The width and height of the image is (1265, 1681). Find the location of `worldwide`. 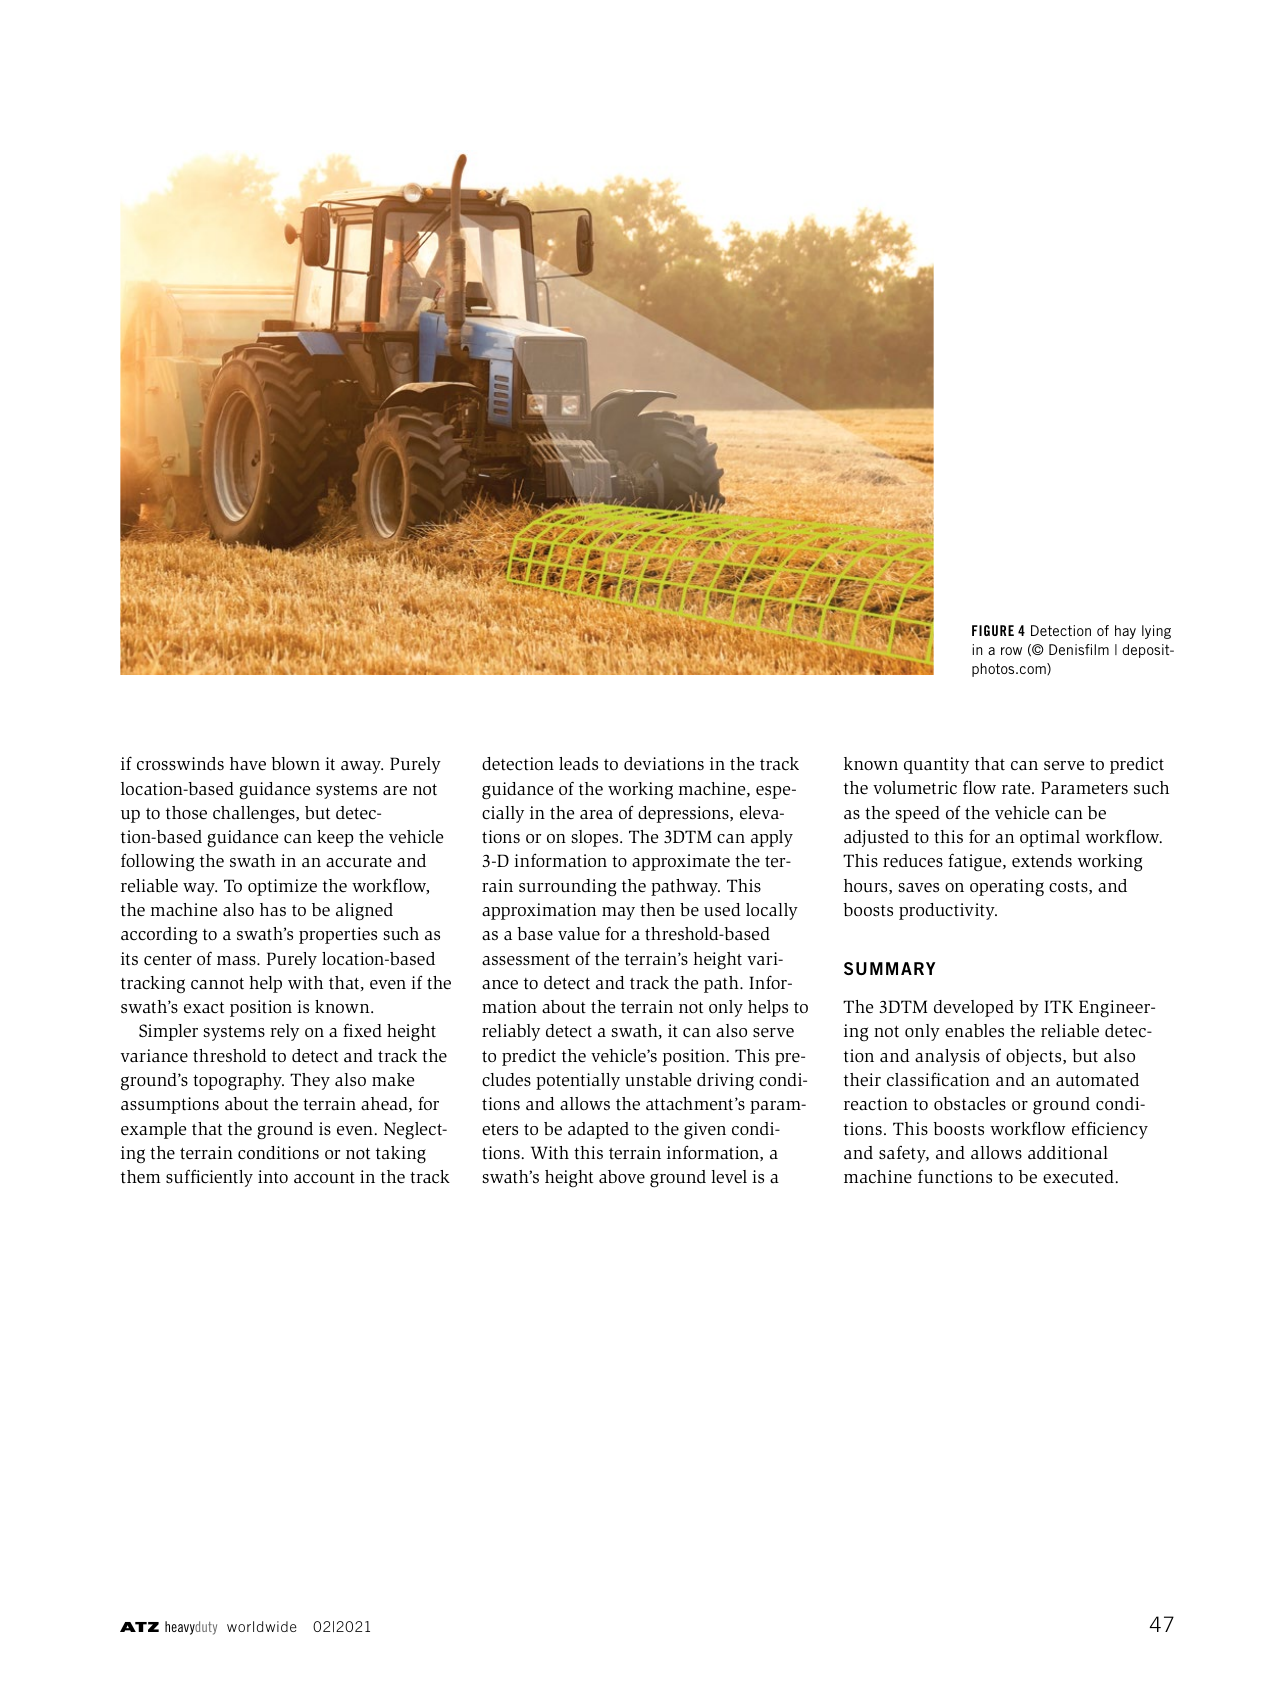

worldwide is located at coordinates (262, 1626).
